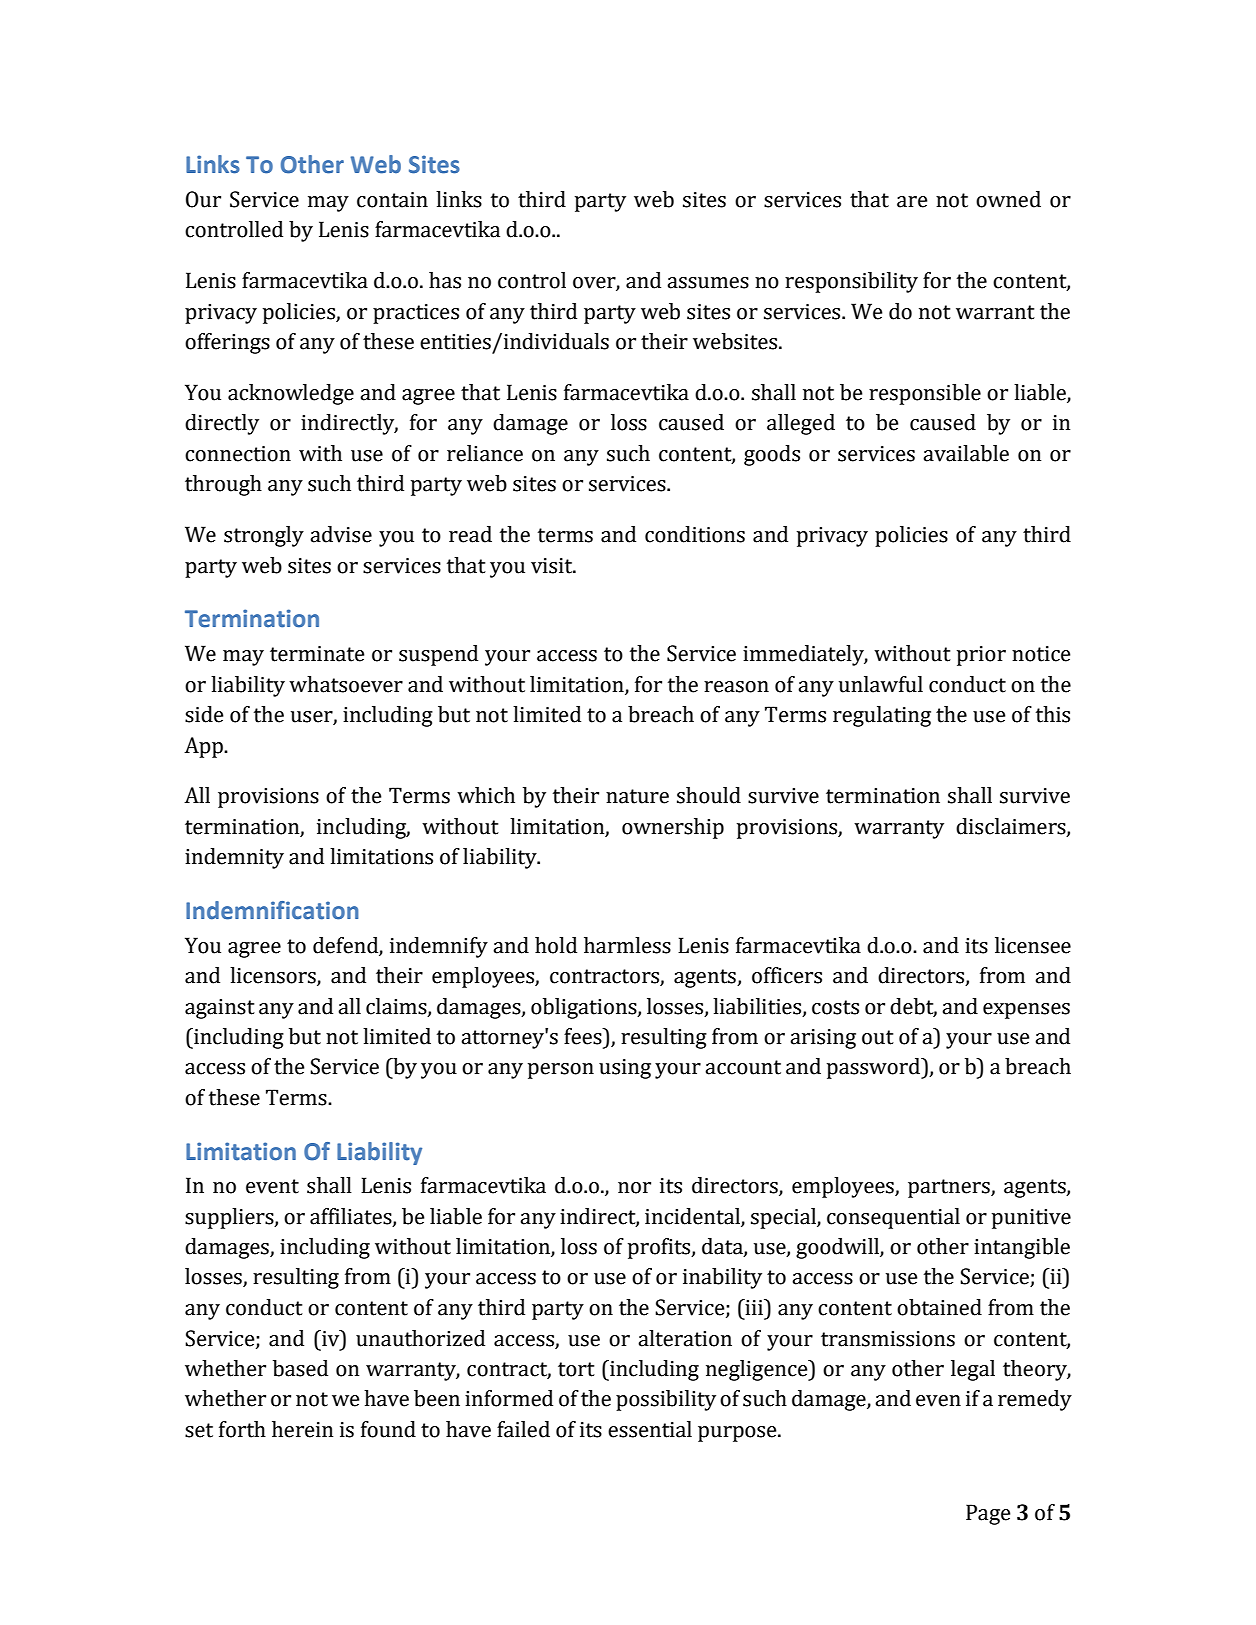 This page has height=1625, width=1256. I want to click on herein, so click(302, 1429).
